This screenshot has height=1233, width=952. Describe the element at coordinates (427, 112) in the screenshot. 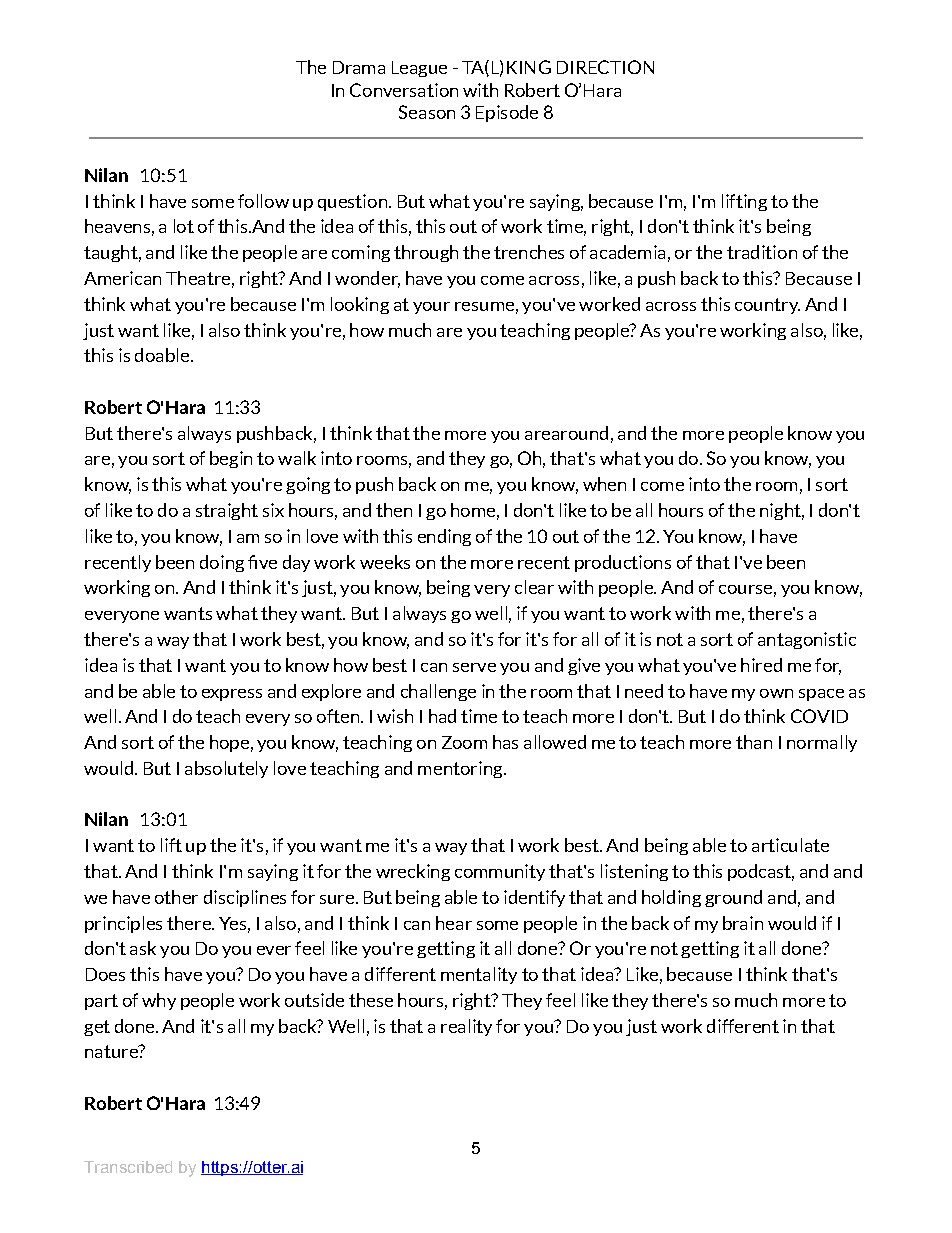

I see `Season` at that location.
